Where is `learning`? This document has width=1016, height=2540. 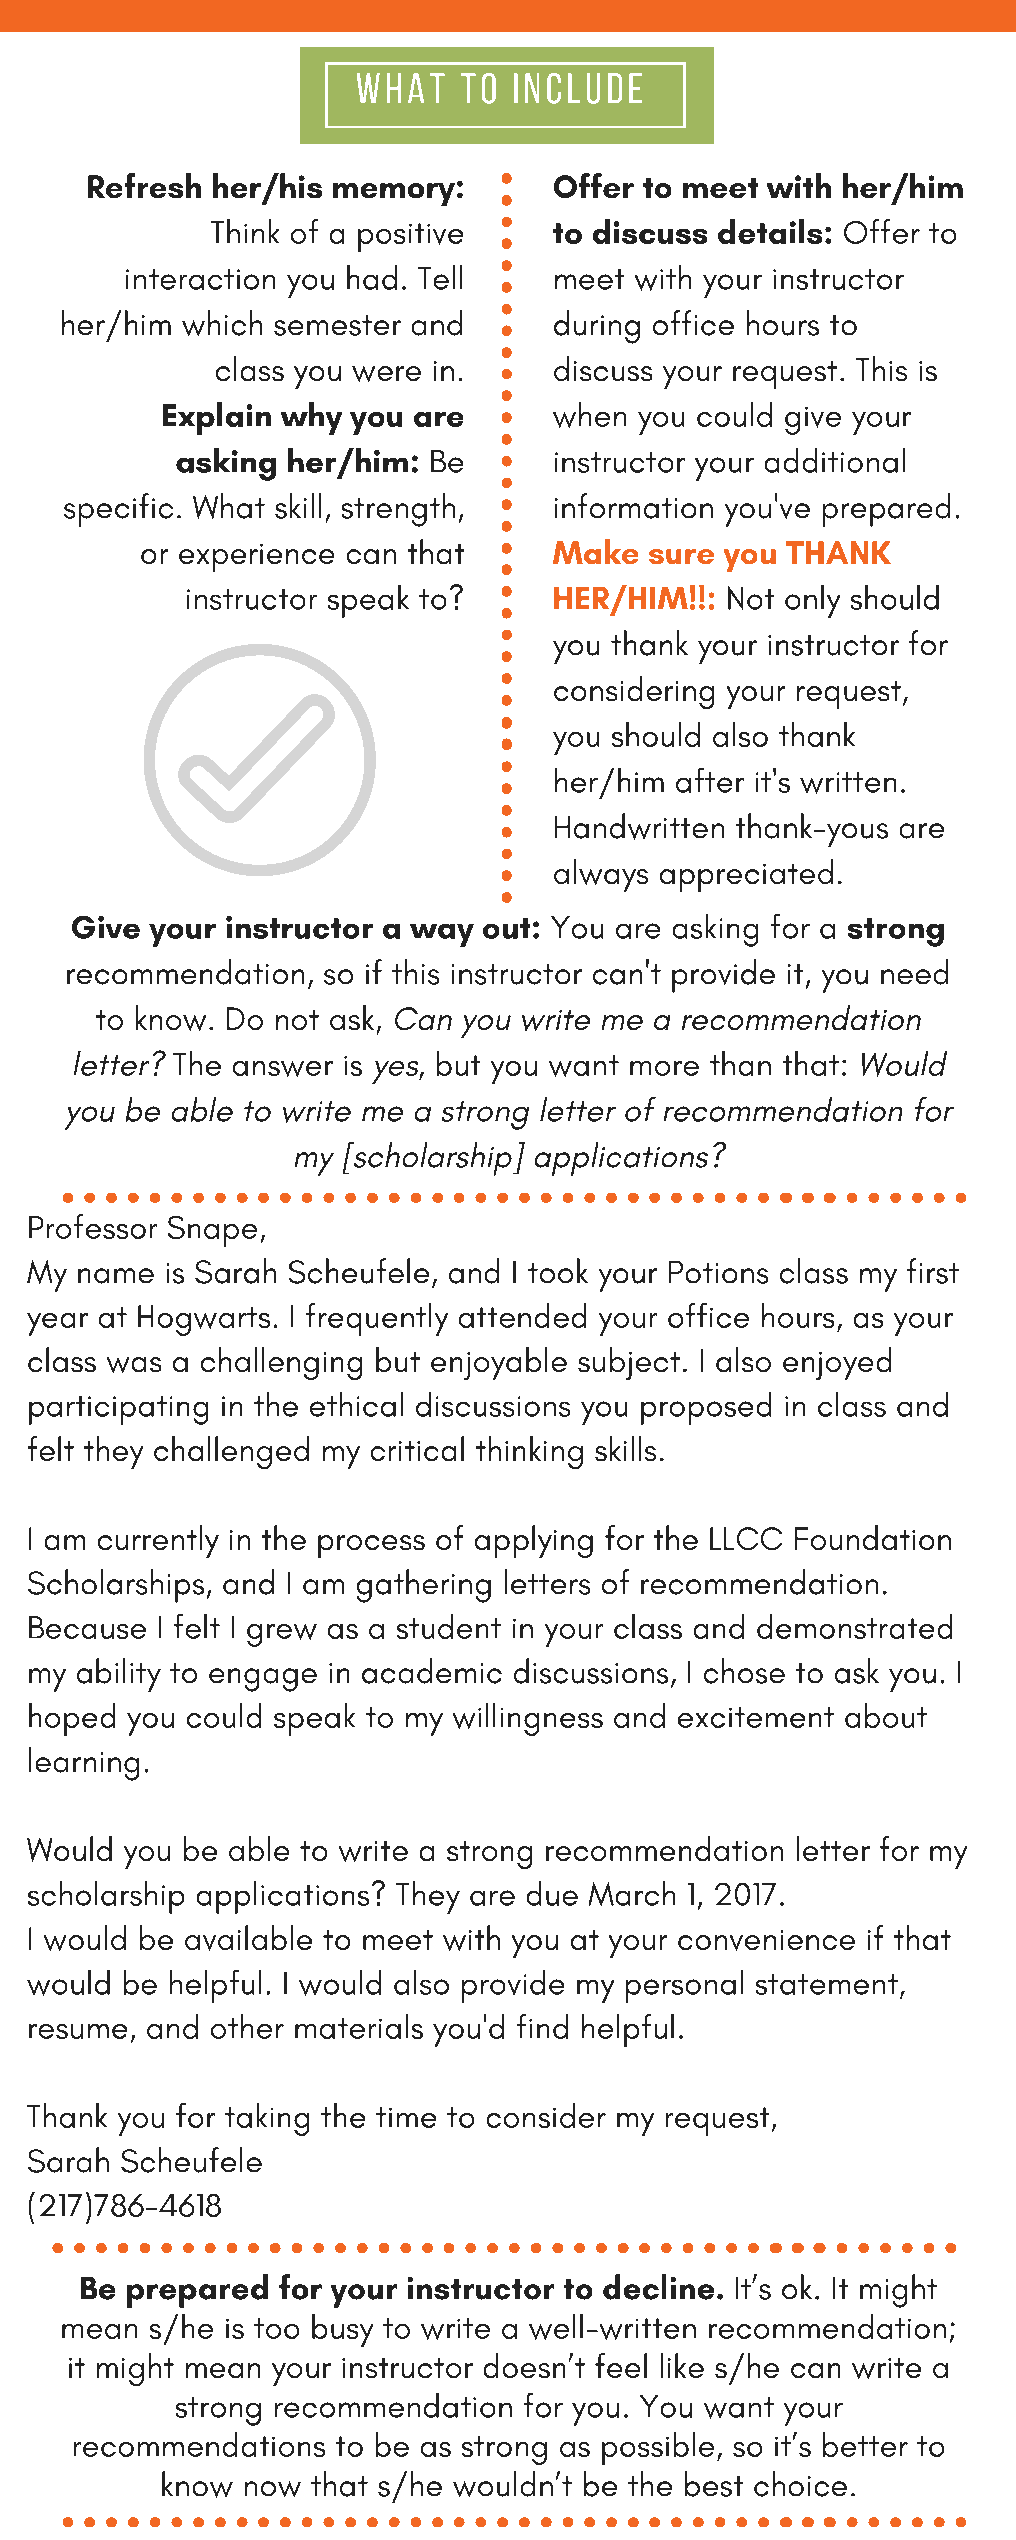
learning is located at coordinates (84, 1764).
